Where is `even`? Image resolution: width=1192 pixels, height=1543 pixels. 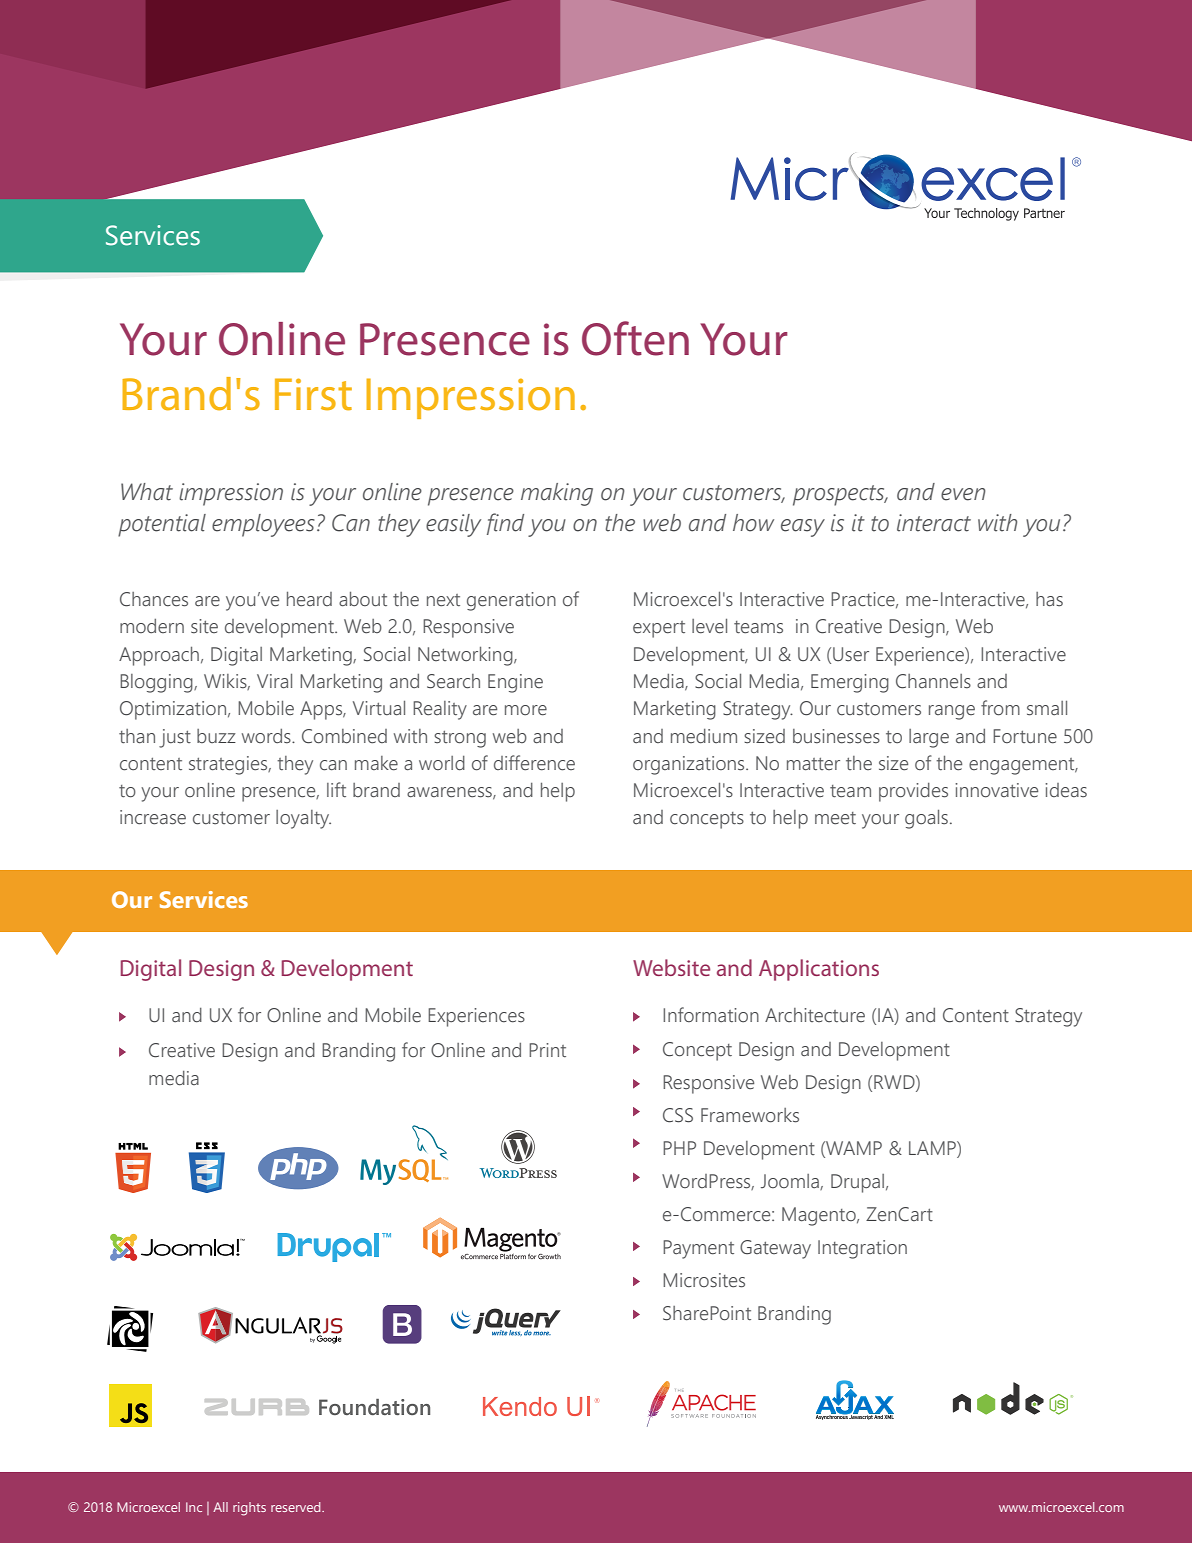
even is located at coordinates (963, 494).
